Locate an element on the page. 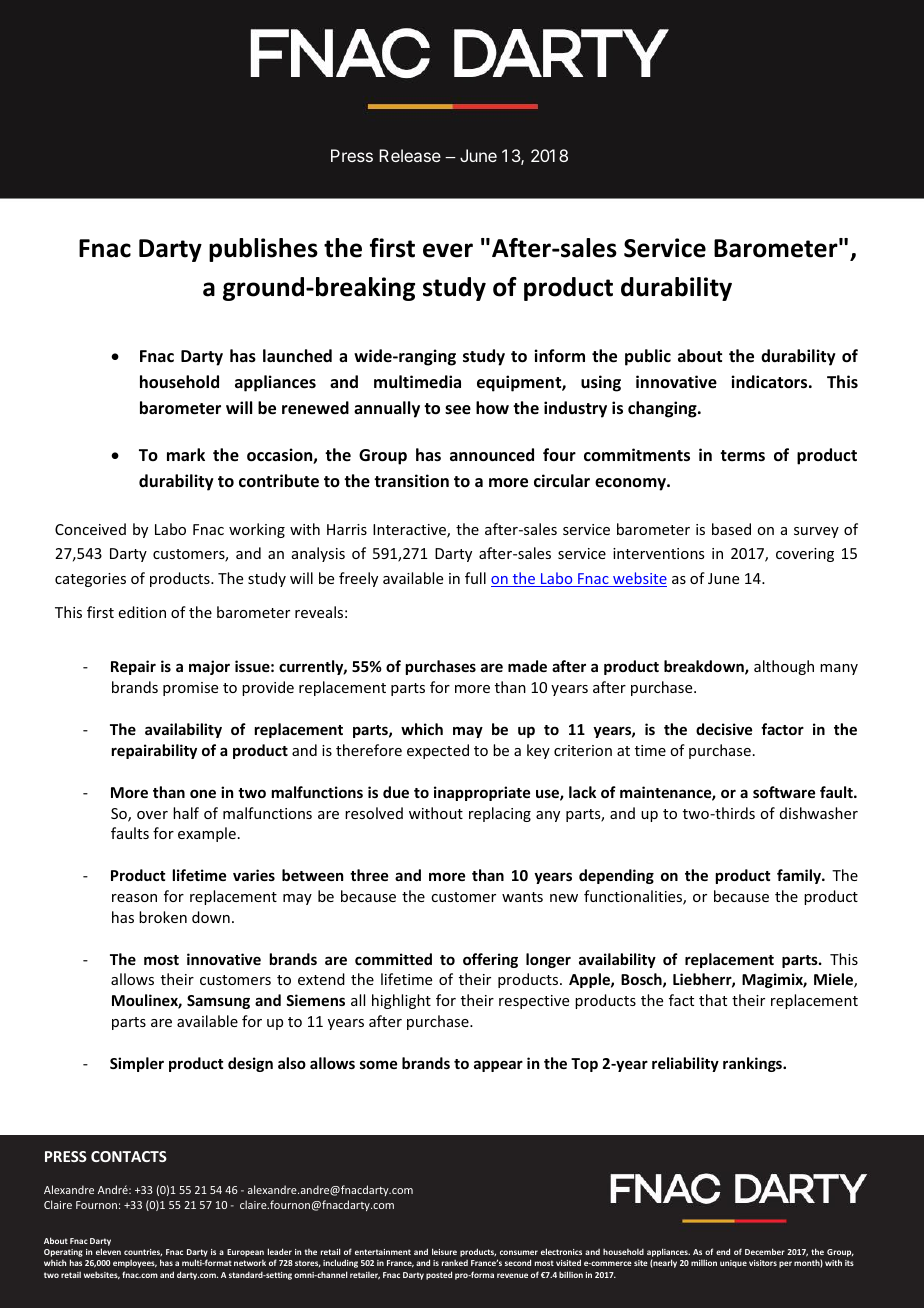  family is located at coordinates (800, 876).
